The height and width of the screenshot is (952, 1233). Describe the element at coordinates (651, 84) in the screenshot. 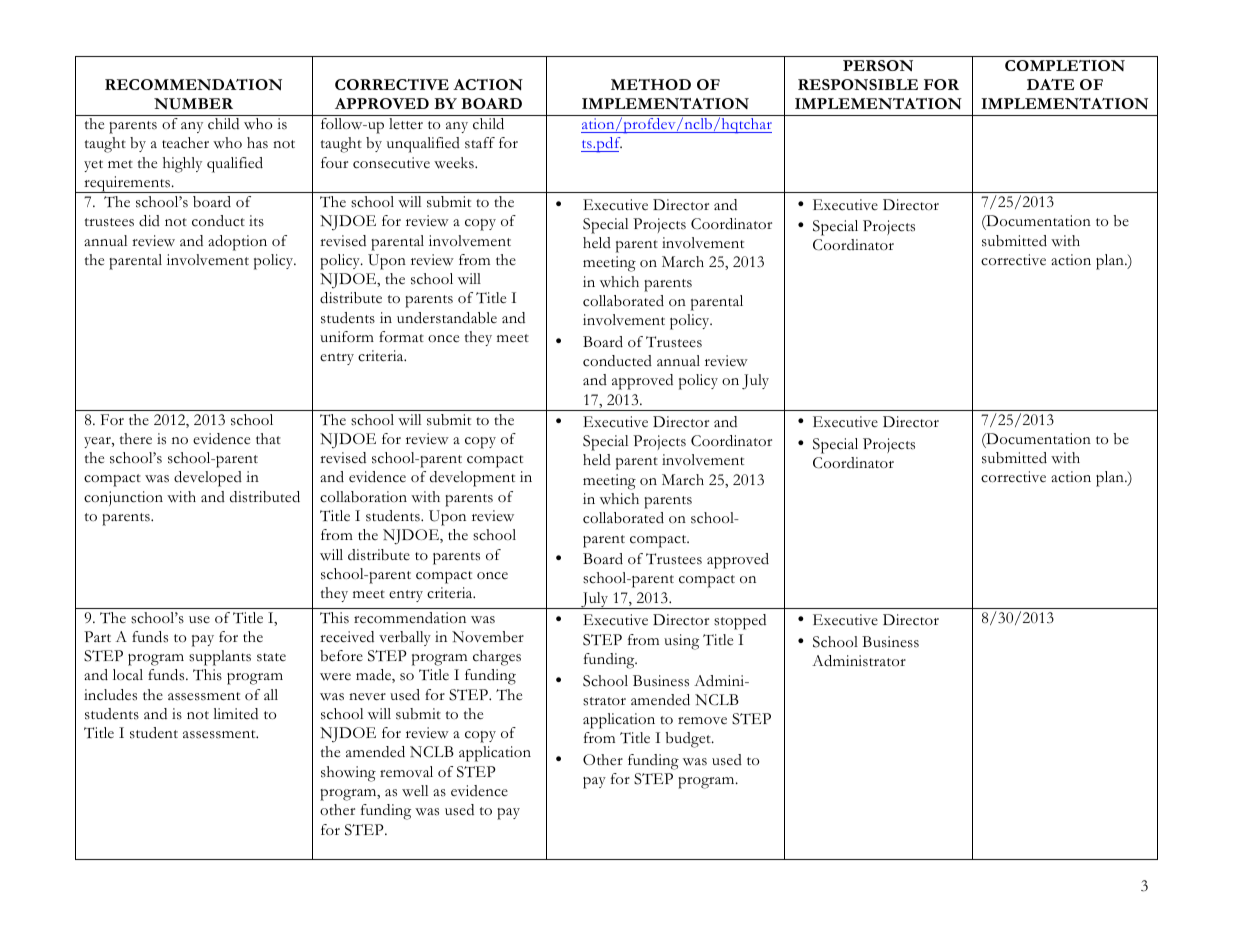

I see `METHOD` at that location.
